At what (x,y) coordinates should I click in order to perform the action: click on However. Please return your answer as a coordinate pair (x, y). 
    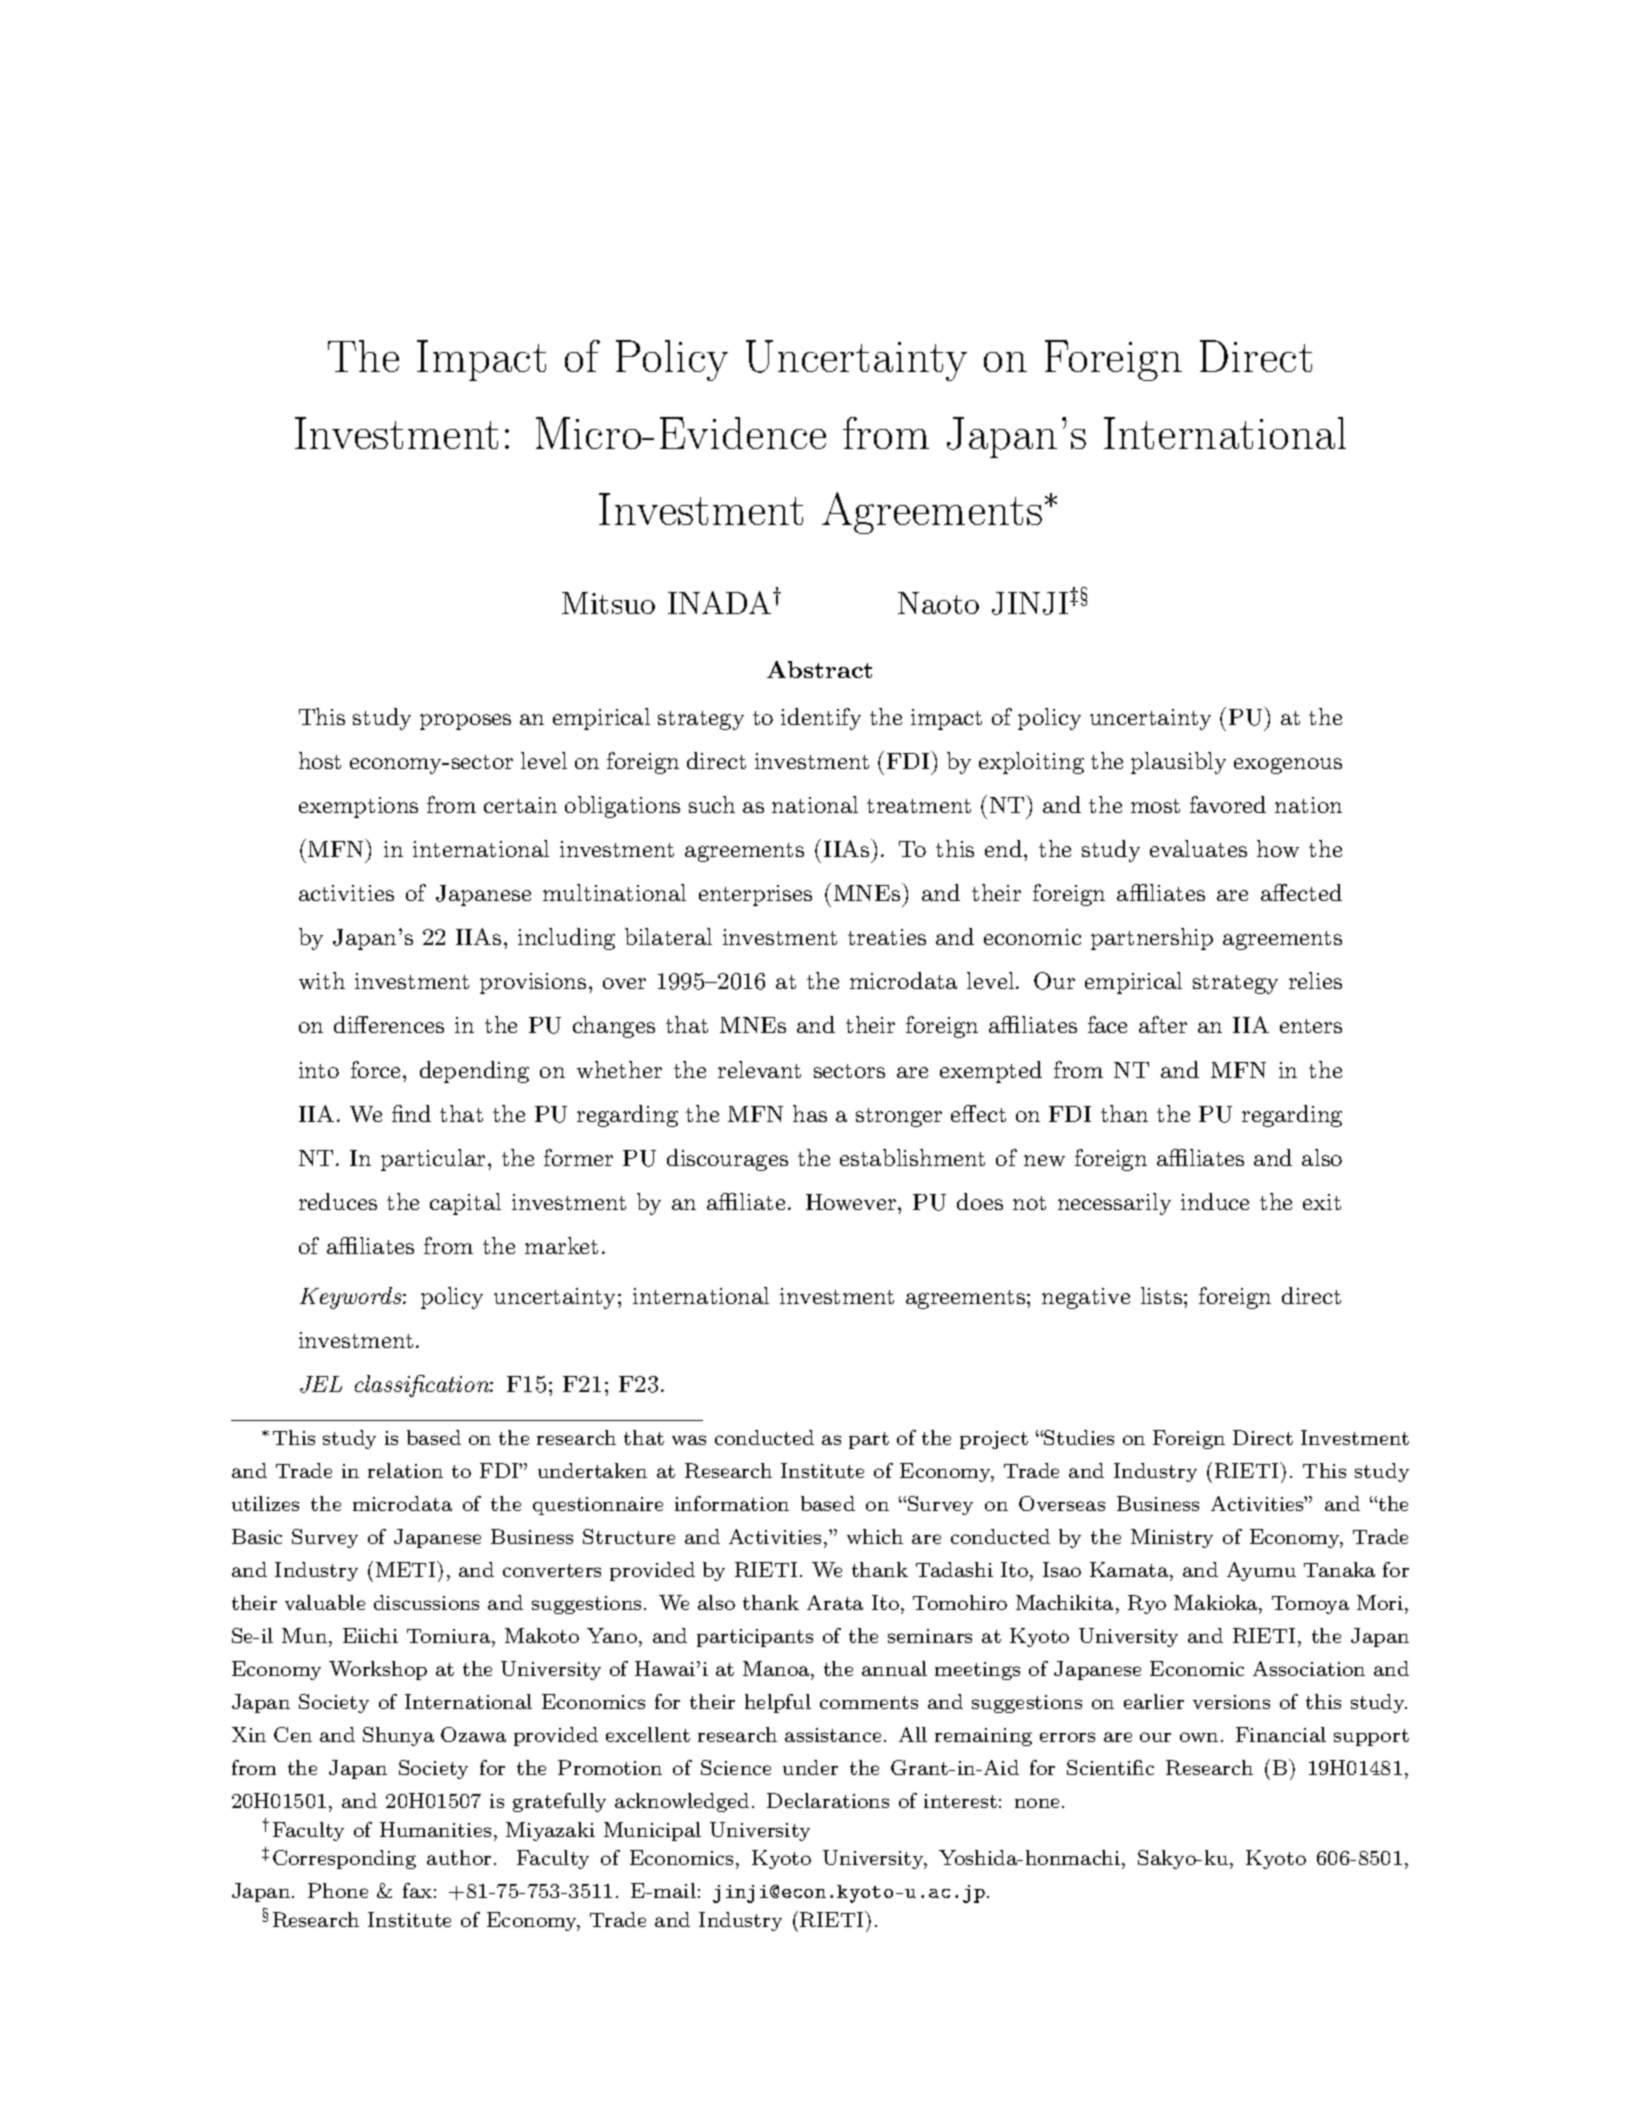
    Looking at the image, I should click on (851, 1202).
